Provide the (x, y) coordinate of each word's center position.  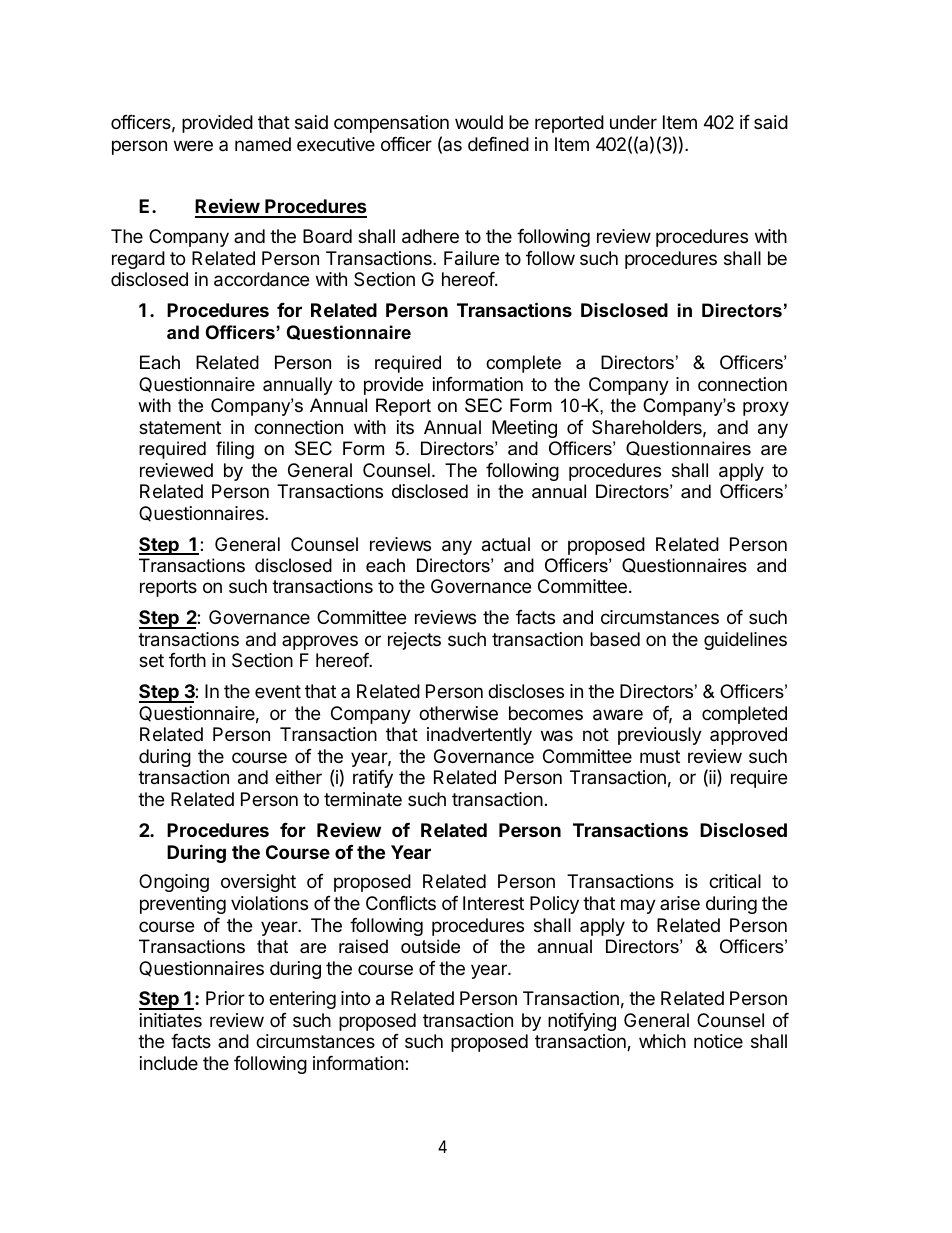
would (479, 122)
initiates (171, 1020)
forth (187, 660)
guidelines (745, 641)
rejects (414, 641)
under (633, 122)
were (193, 145)
